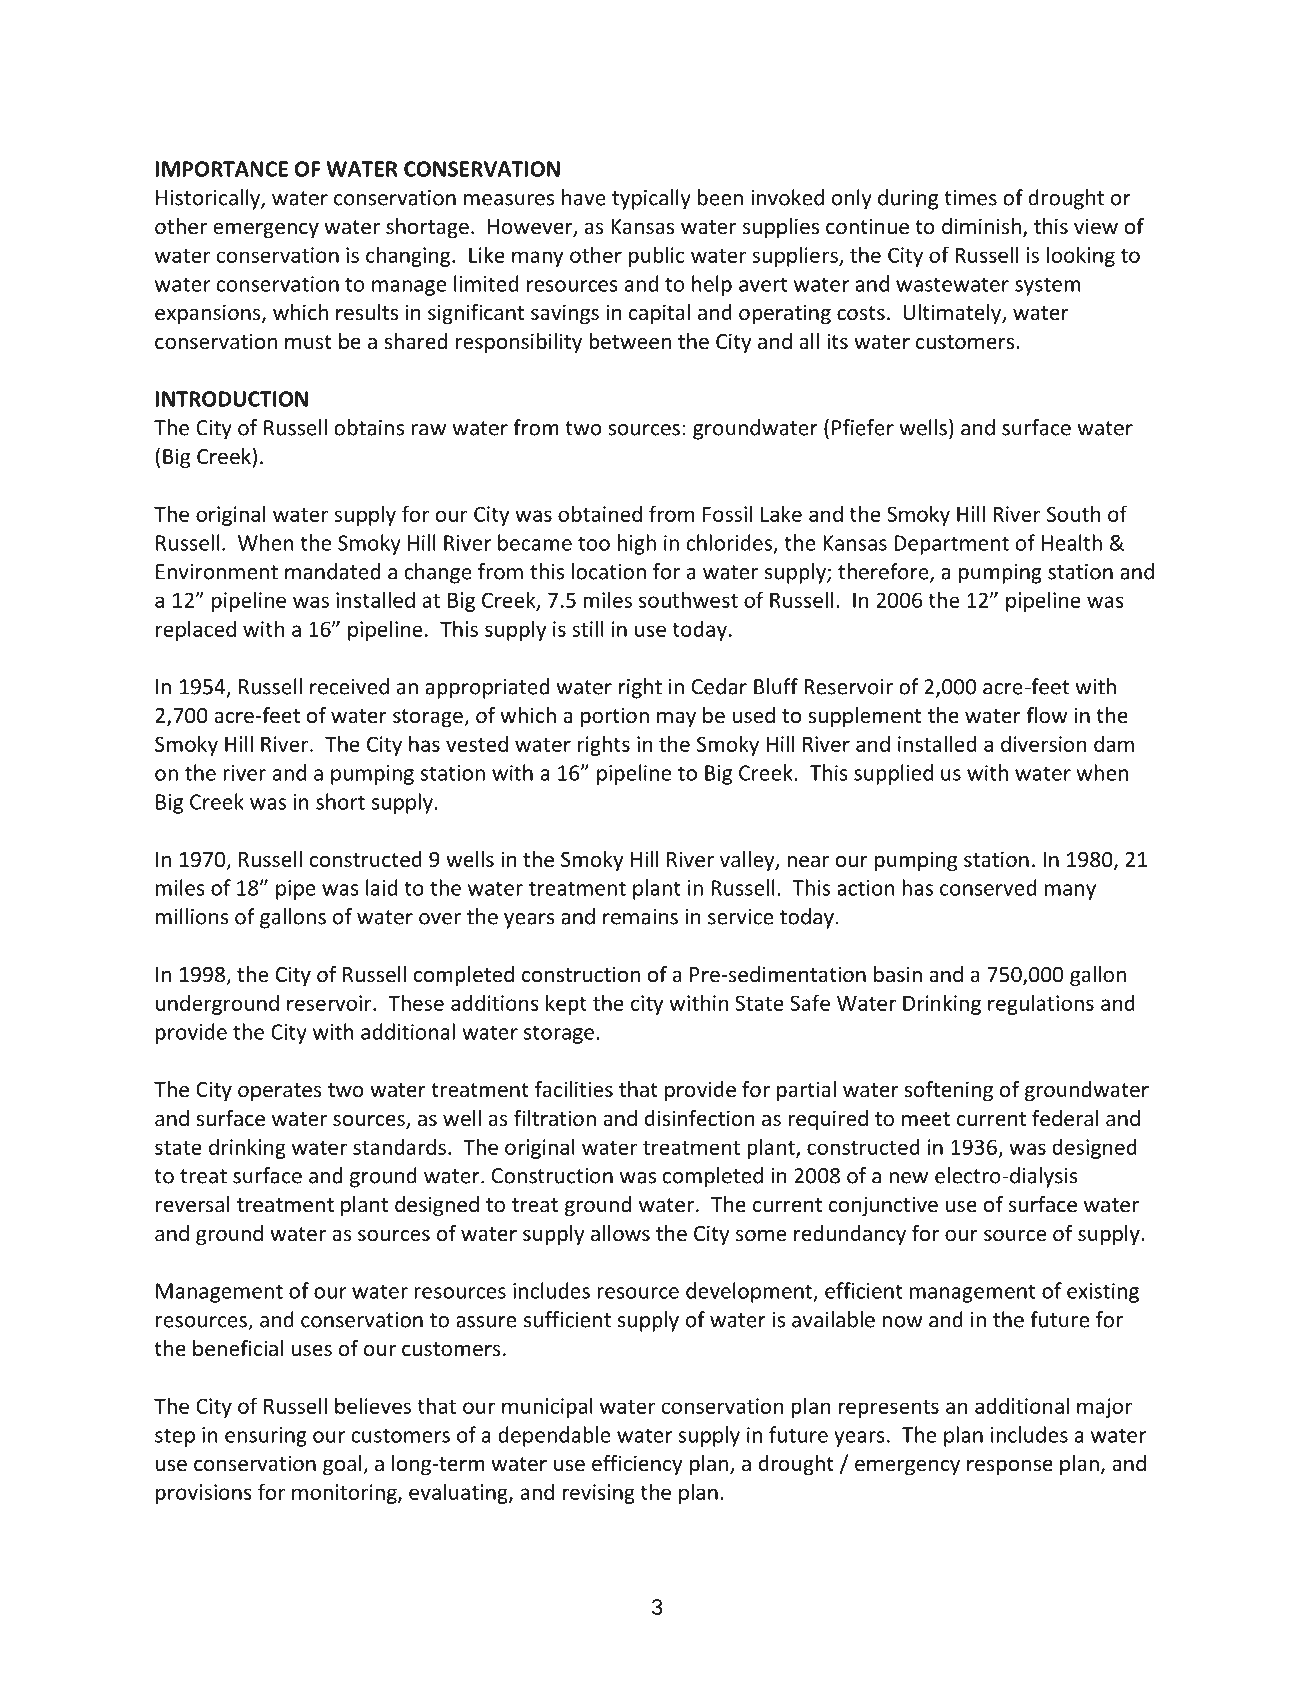  What do you see at coordinates (981, 226) in the screenshot?
I see `diminish` at bounding box center [981, 226].
